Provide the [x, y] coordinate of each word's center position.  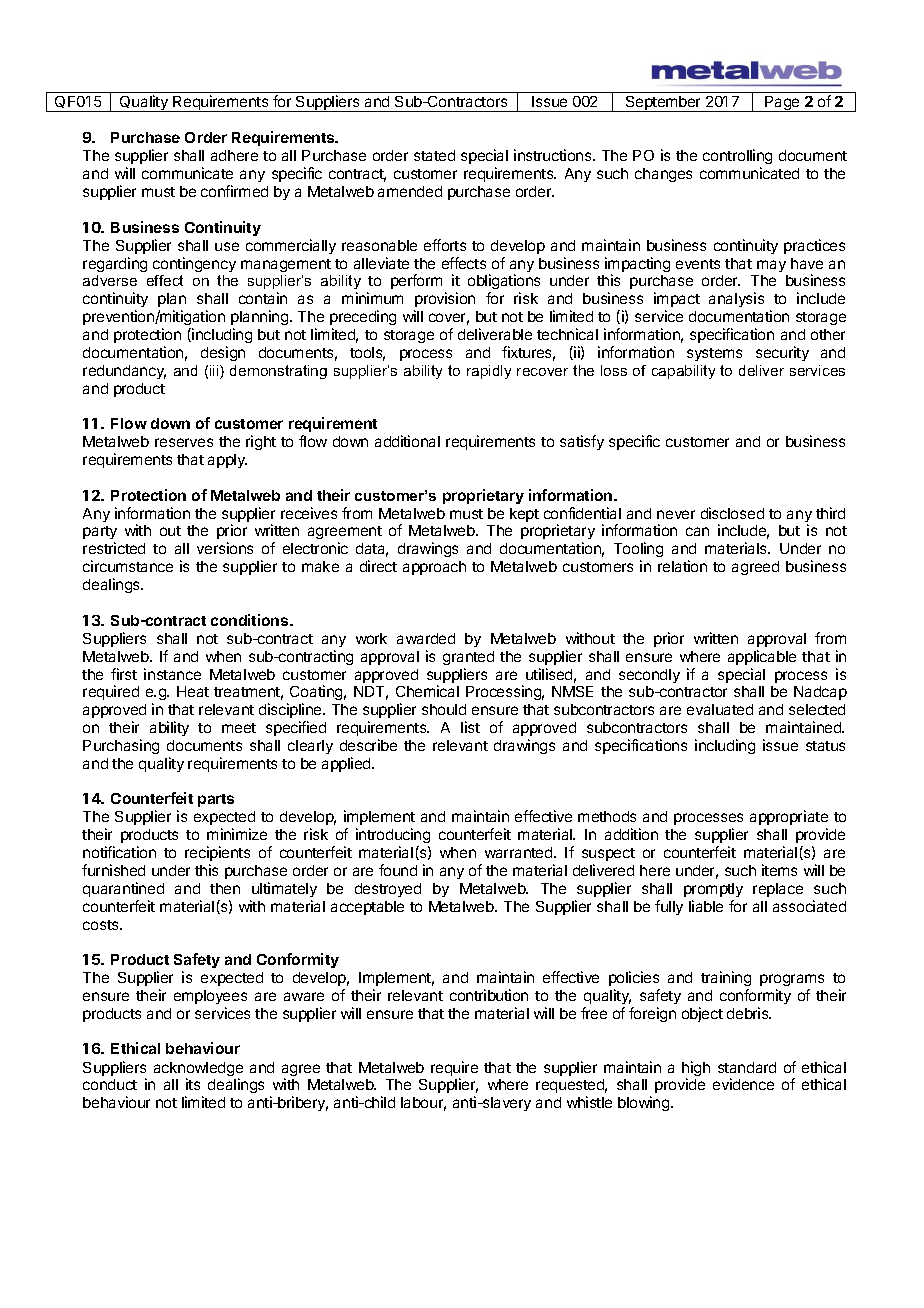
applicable [762, 657]
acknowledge [198, 1070]
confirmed [234, 191]
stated [434, 155]
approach [434, 568]
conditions [251, 620]
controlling [737, 158]
